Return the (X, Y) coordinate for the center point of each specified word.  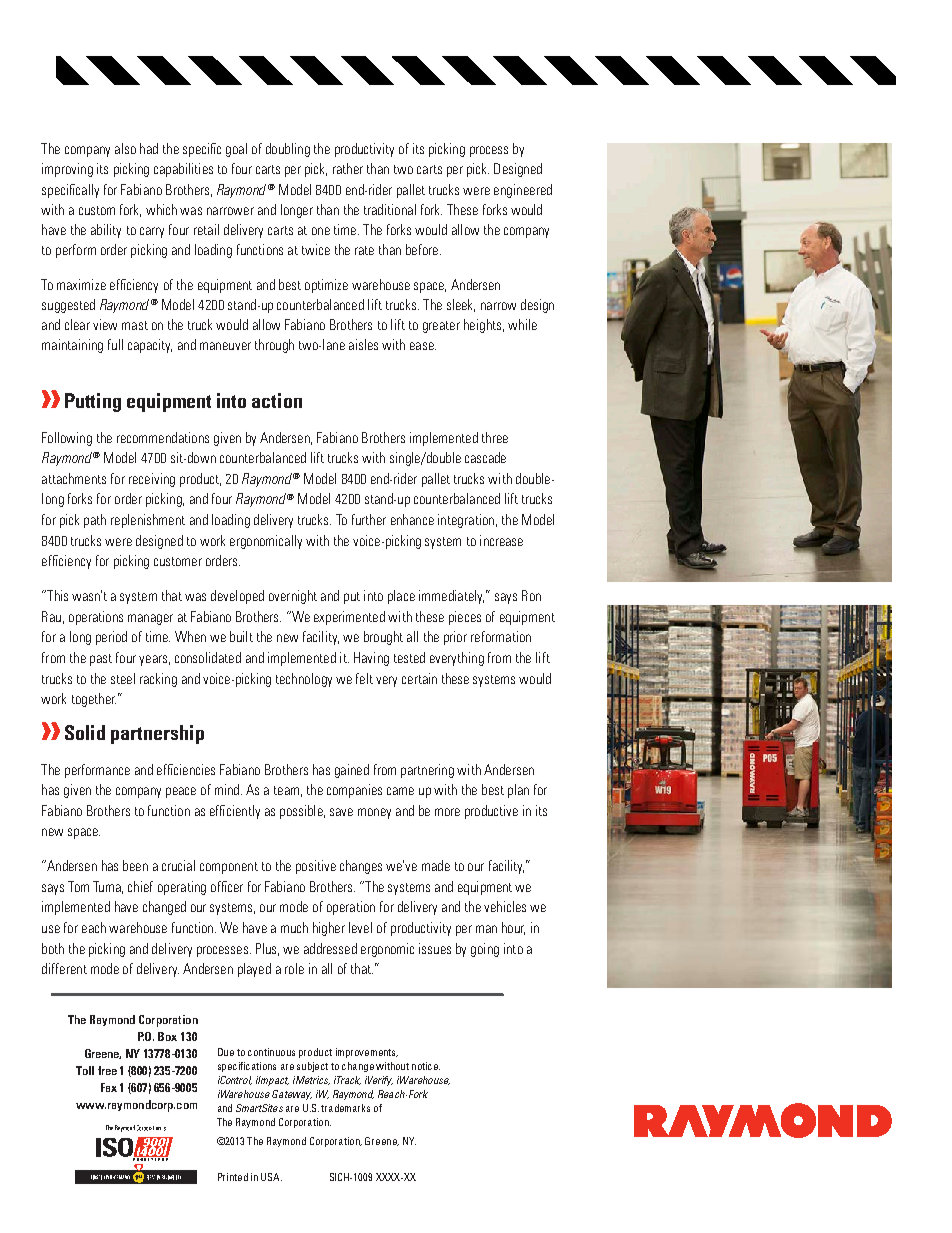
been (135, 865)
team (286, 790)
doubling (288, 150)
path (95, 521)
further (369, 519)
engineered (523, 191)
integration (466, 521)
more (447, 812)
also (125, 148)
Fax (109, 1087)
